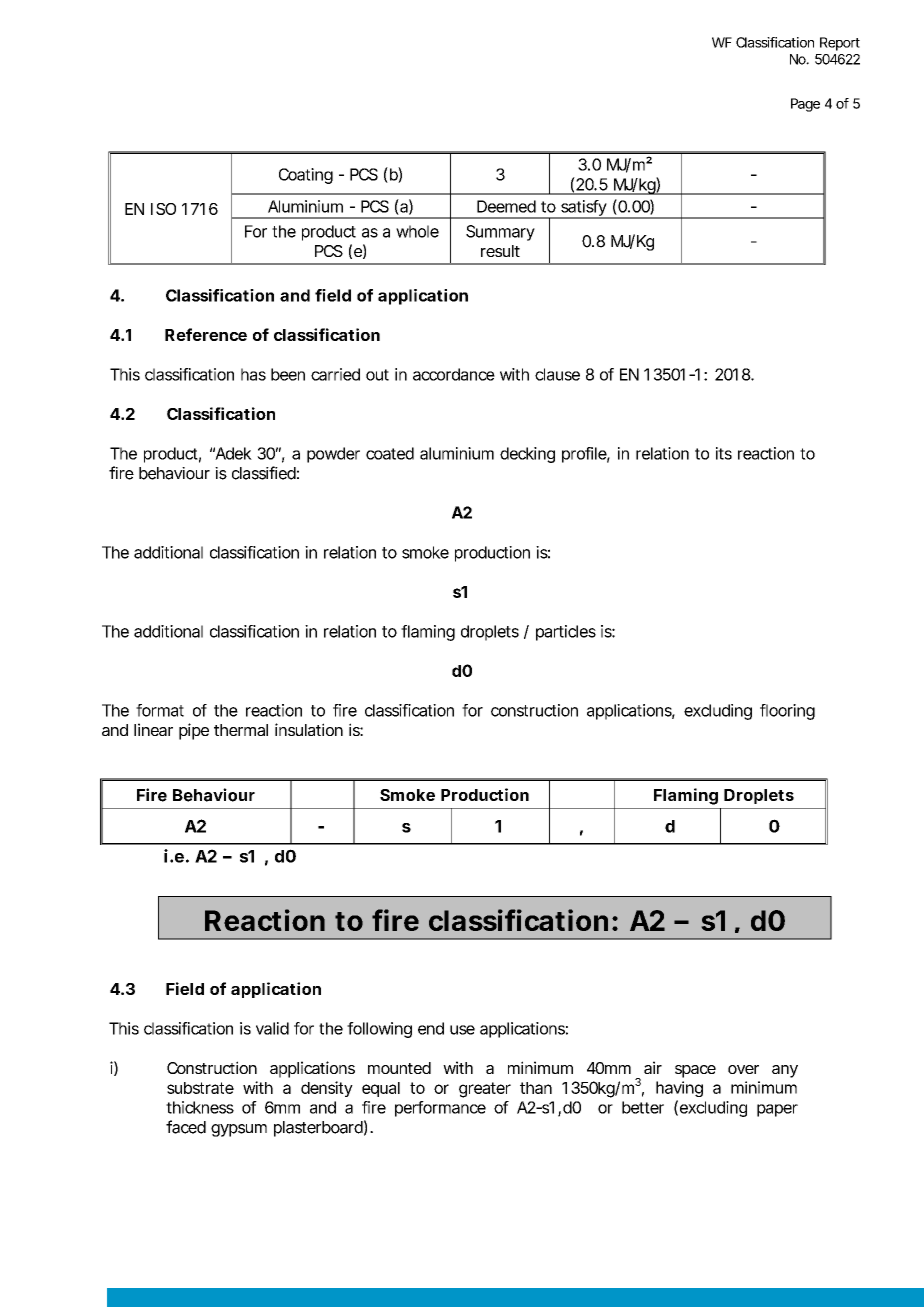  Describe the element at coordinates (566, 633) in the screenshot. I see `particles` at that location.
